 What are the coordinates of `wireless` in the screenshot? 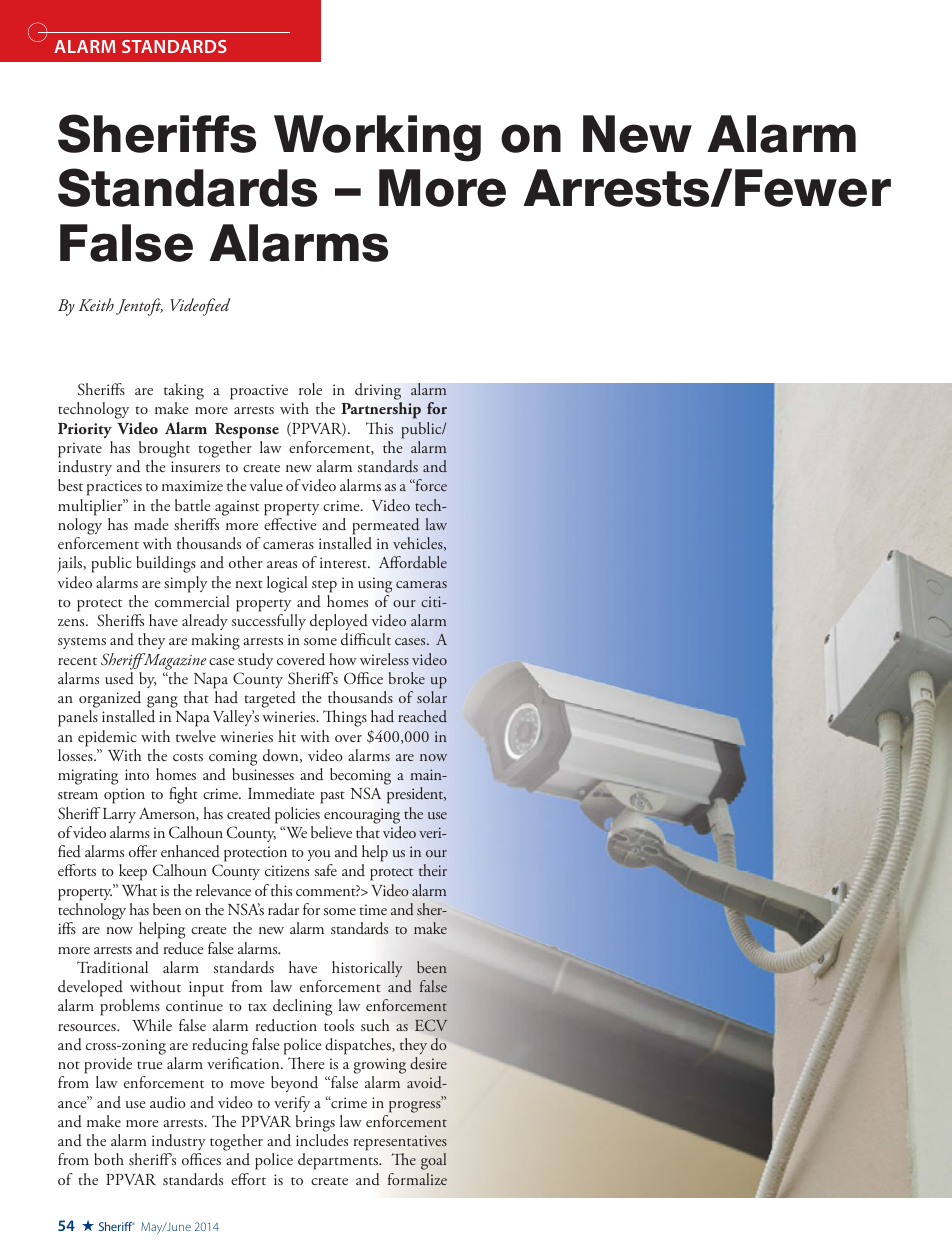 It's located at (384, 659).
